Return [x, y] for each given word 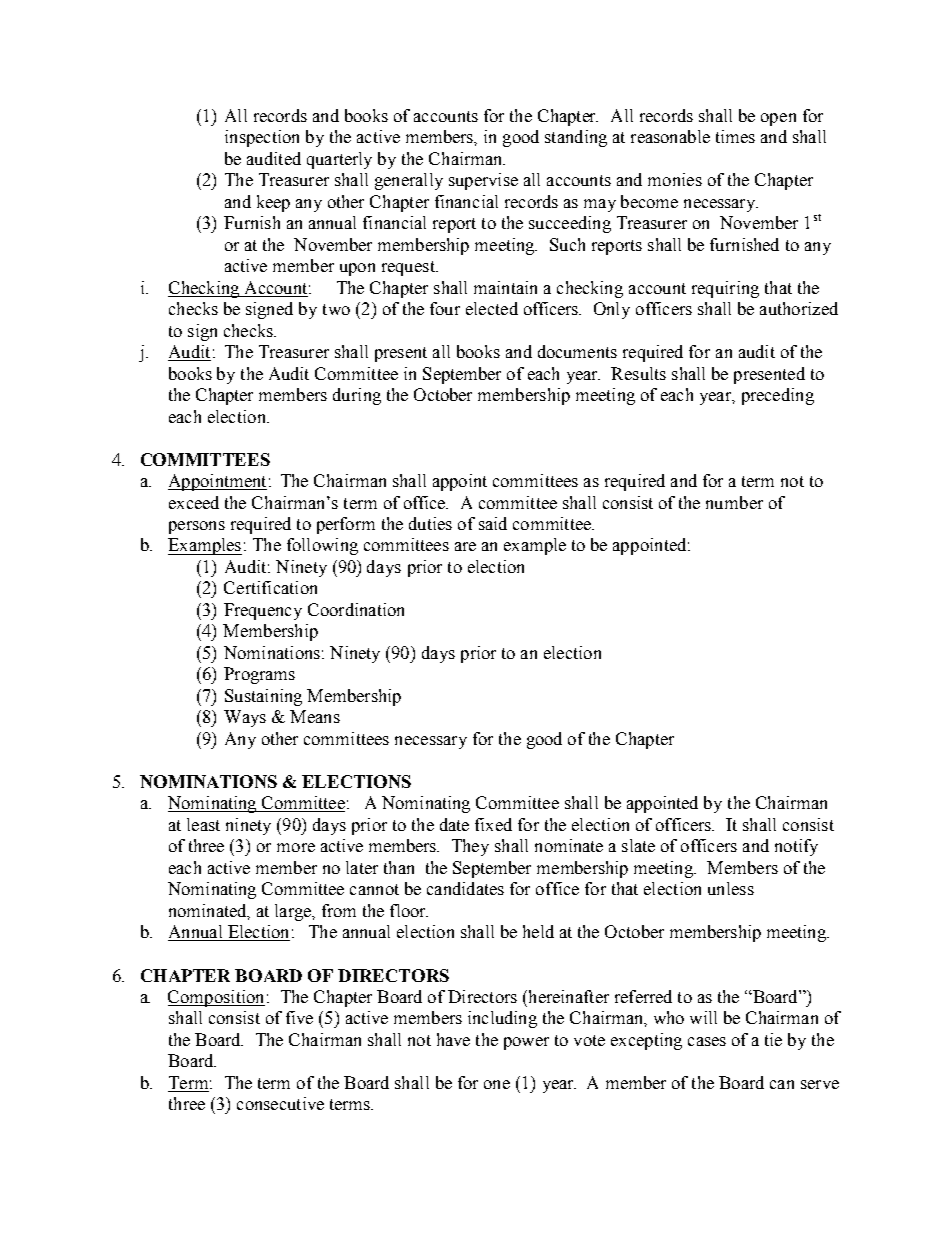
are [465, 546]
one [497, 1084]
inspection [262, 138]
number [734, 502]
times [735, 136]
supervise [483, 181]
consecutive [280, 1103]
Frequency [263, 611]
